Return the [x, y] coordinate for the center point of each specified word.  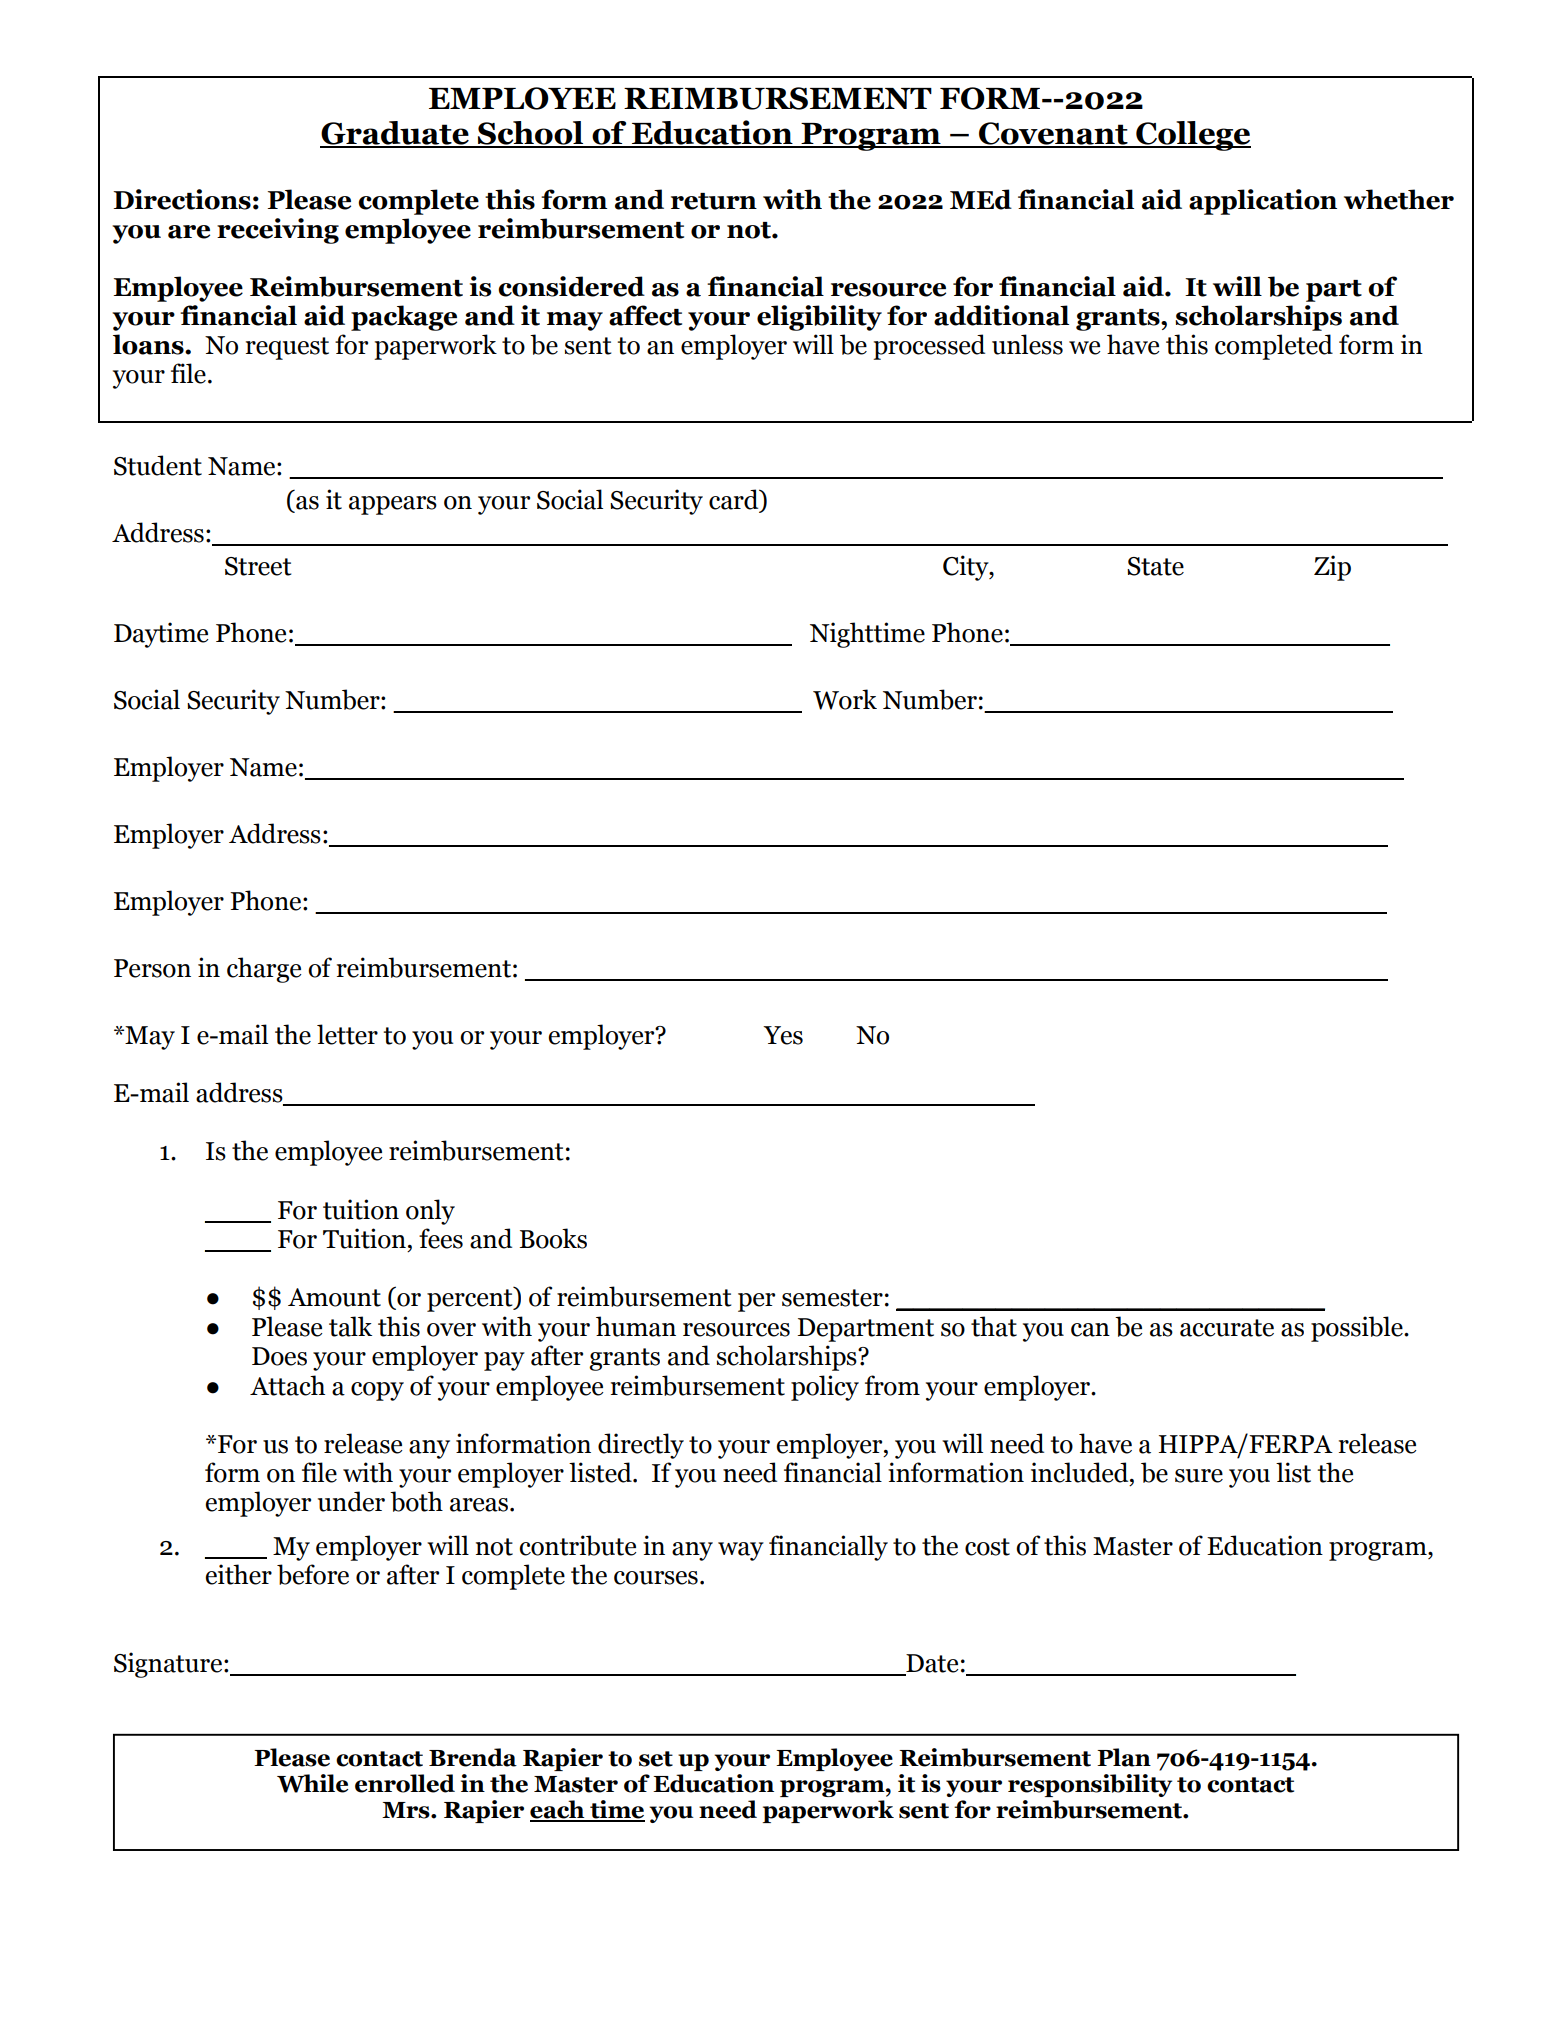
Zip [1332, 568]
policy [825, 1388]
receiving [278, 231]
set [656, 1759]
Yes [783, 1035]
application [1263, 202]
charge [264, 970]
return [714, 201]
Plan [1124, 1757]
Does [279, 1356]
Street [258, 566]
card [735, 500]
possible [1358, 1329]
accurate [1227, 1328]
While [312, 1783]
